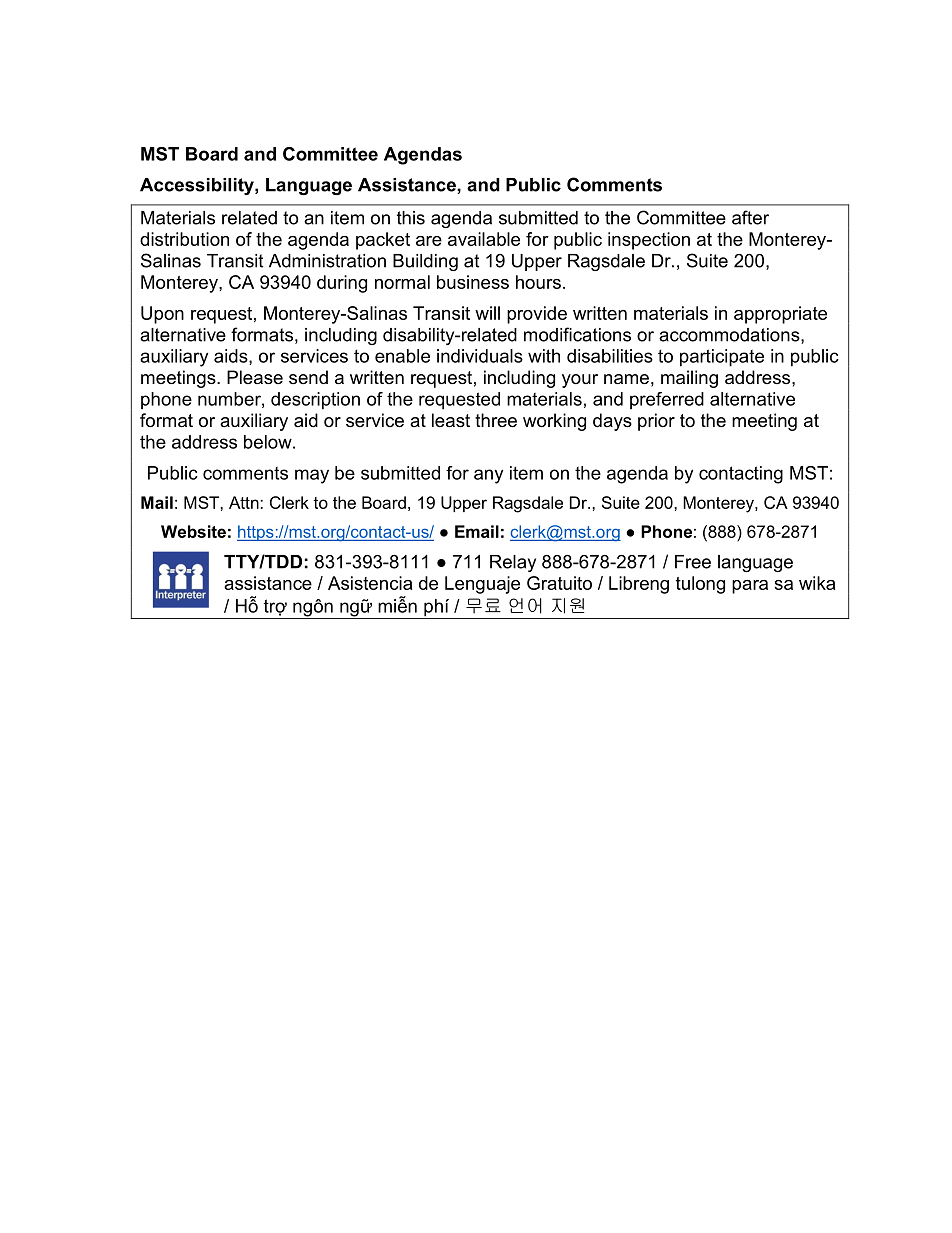  I want to click on Accessibility, so click(198, 186).
